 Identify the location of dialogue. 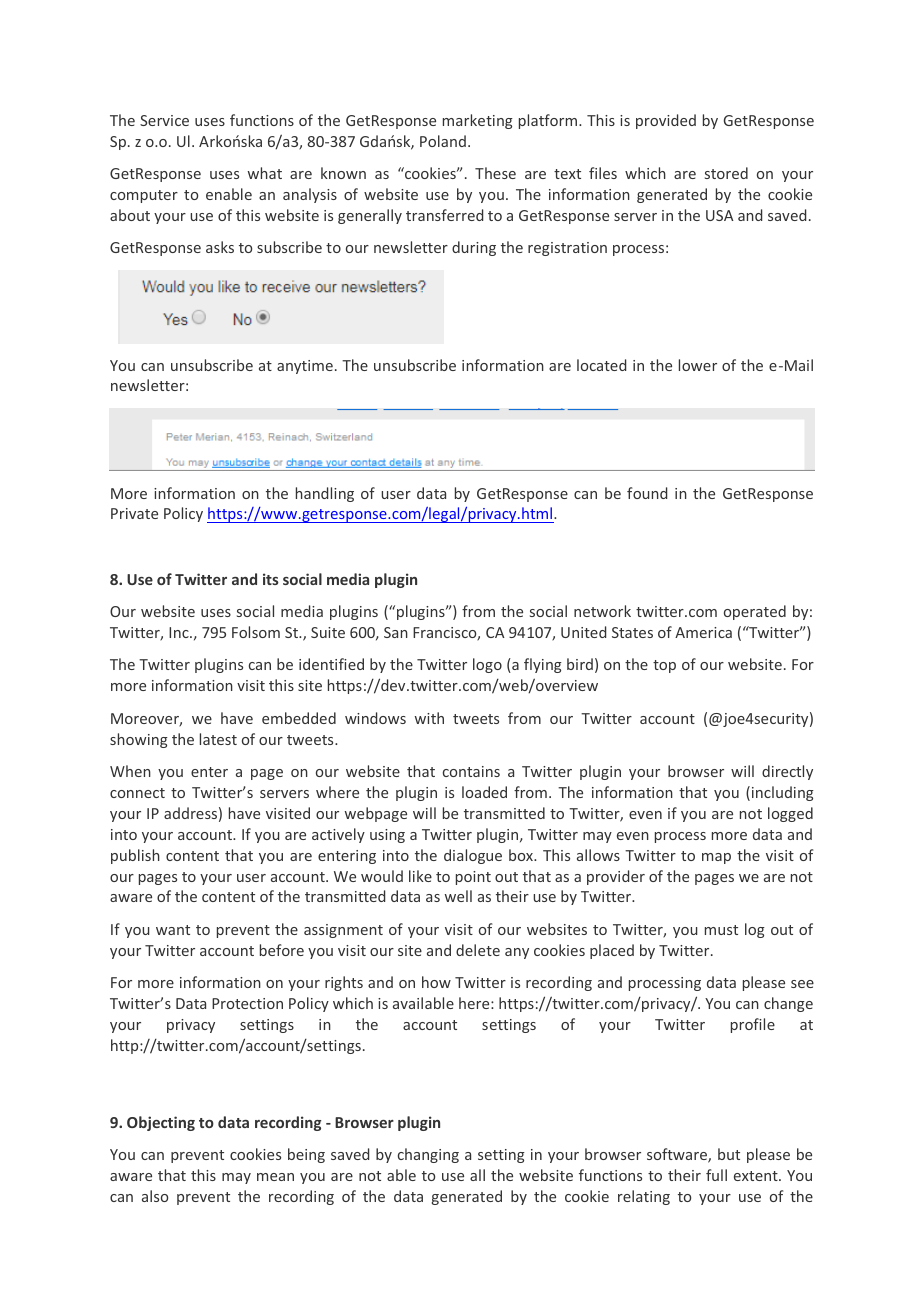
(473, 856).
